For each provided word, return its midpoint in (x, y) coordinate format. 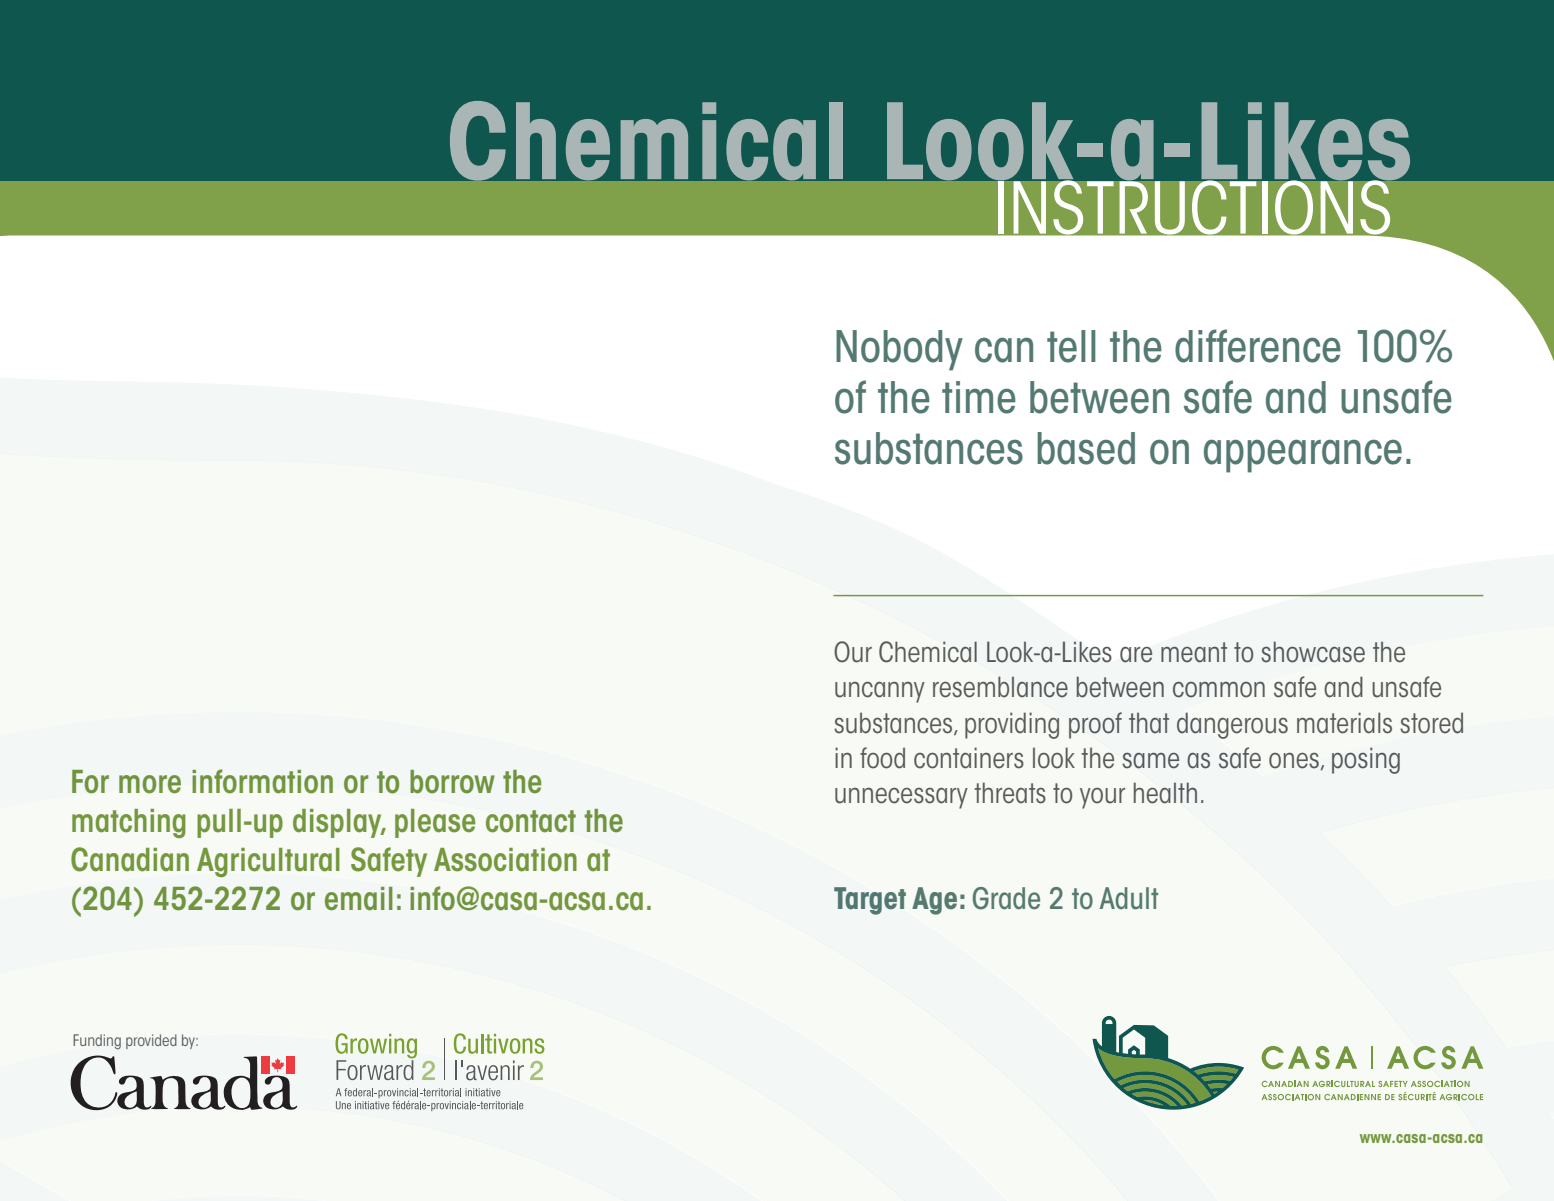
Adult (1129, 898)
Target (870, 901)
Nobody (899, 350)
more (150, 784)
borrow (452, 782)
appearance (1303, 456)
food (882, 758)
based (1086, 448)
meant (1194, 652)
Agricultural (268, 862)
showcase (1313, 652)
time (979, 397)
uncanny (880, 692)
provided (151, 1041)
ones (1294, 761)
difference (1258, 346)
